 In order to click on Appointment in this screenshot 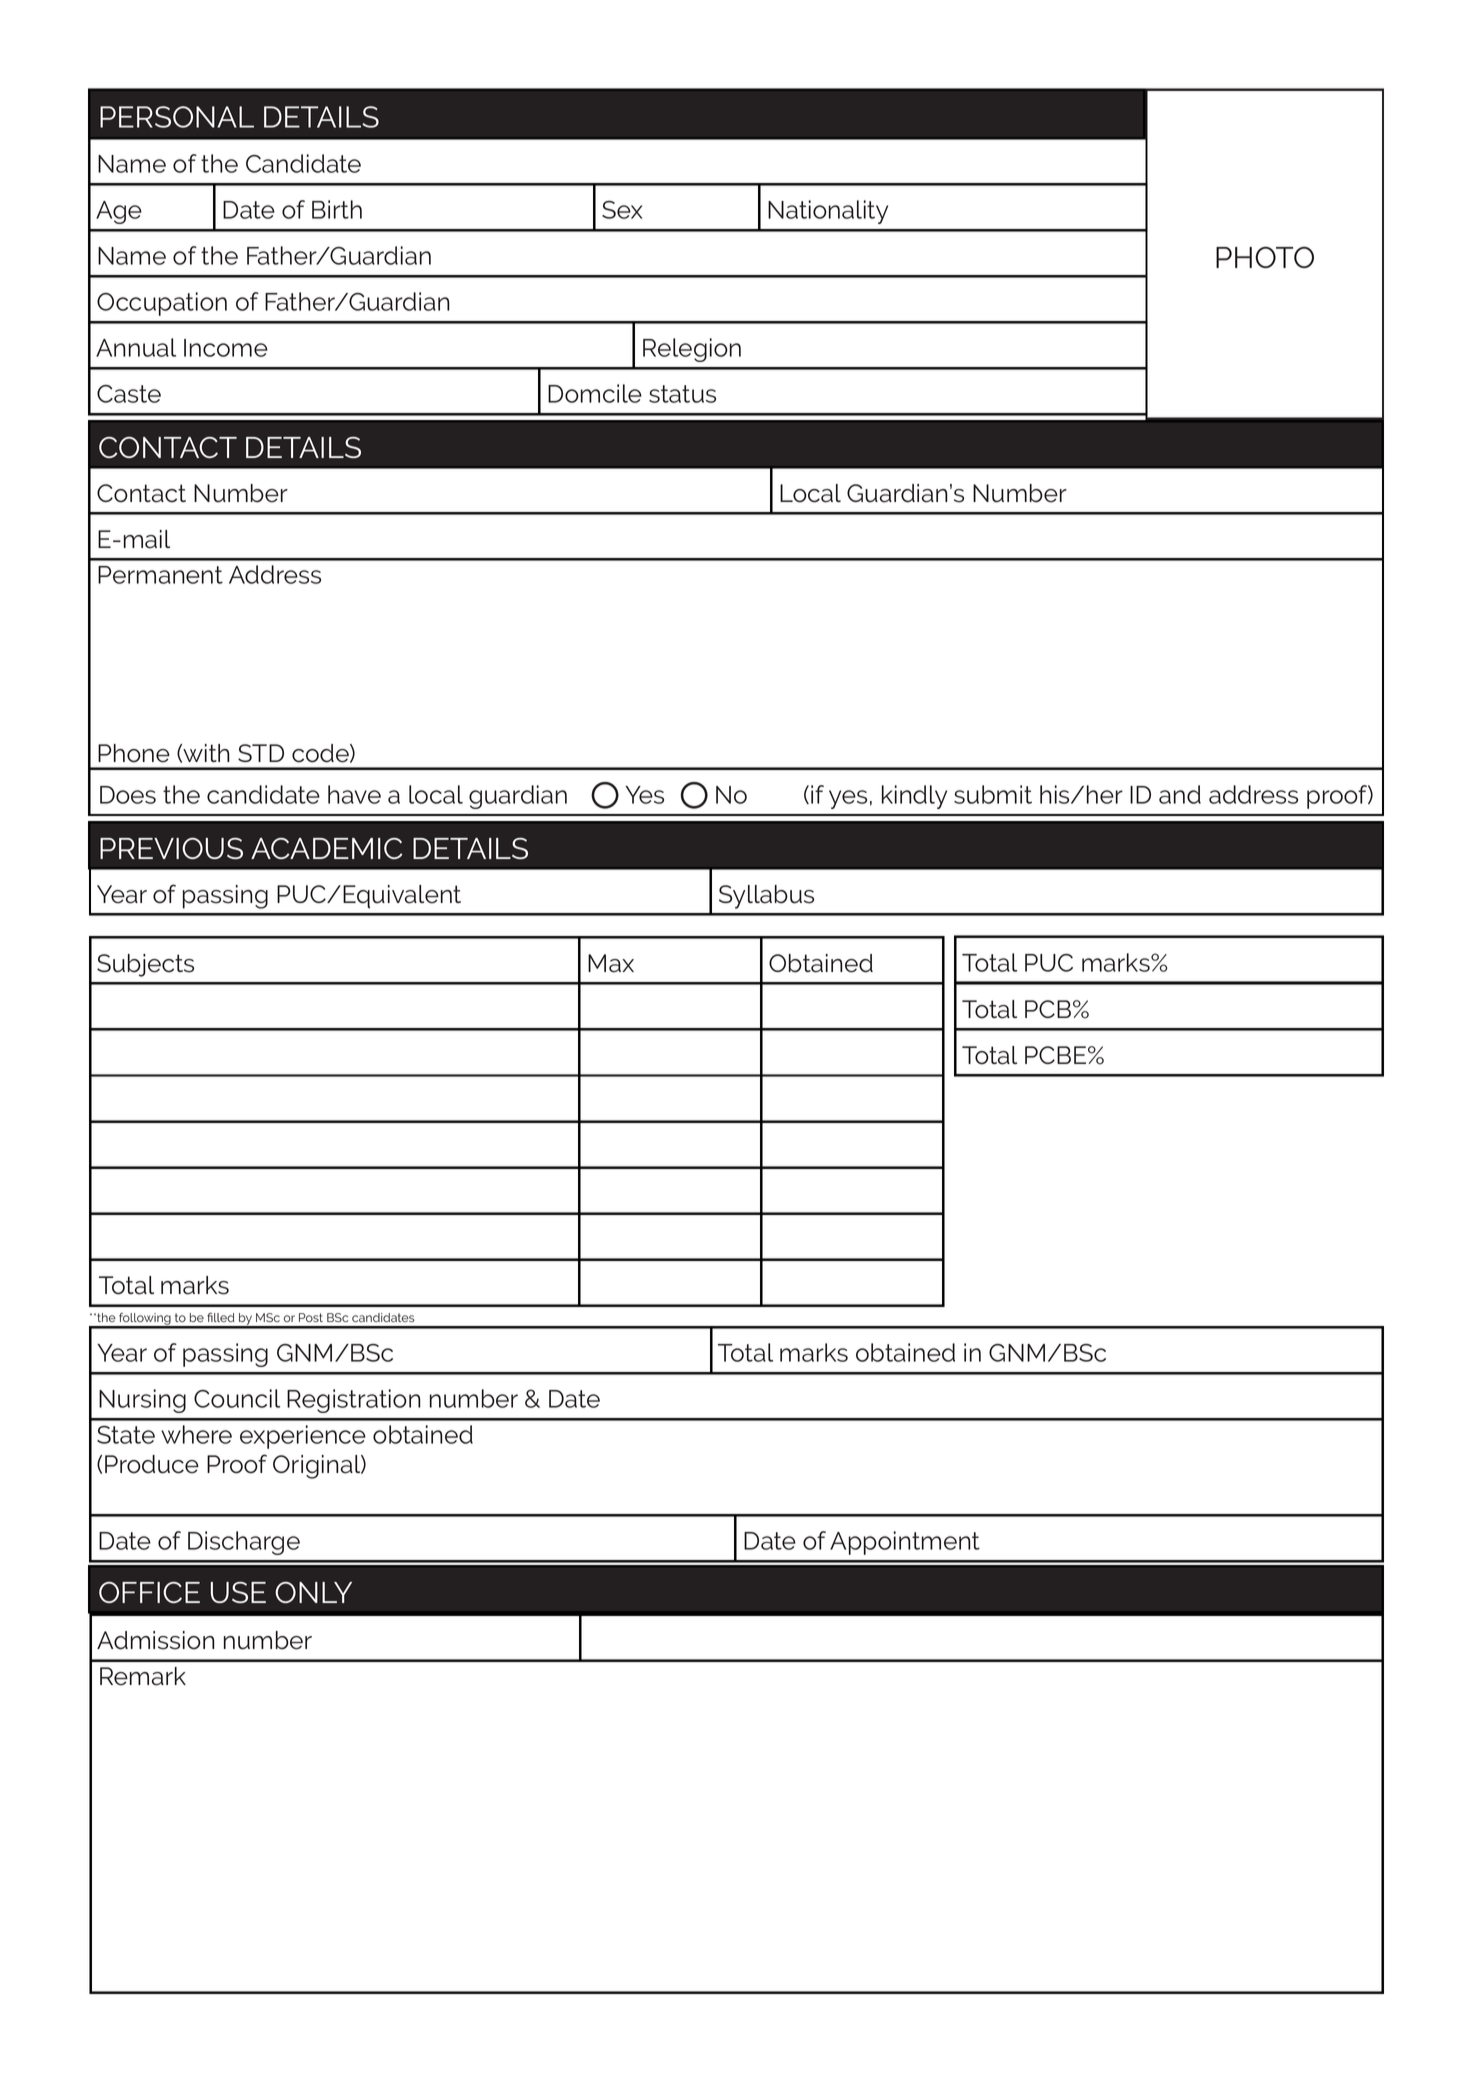, I will do `click(905, 1543)`.
